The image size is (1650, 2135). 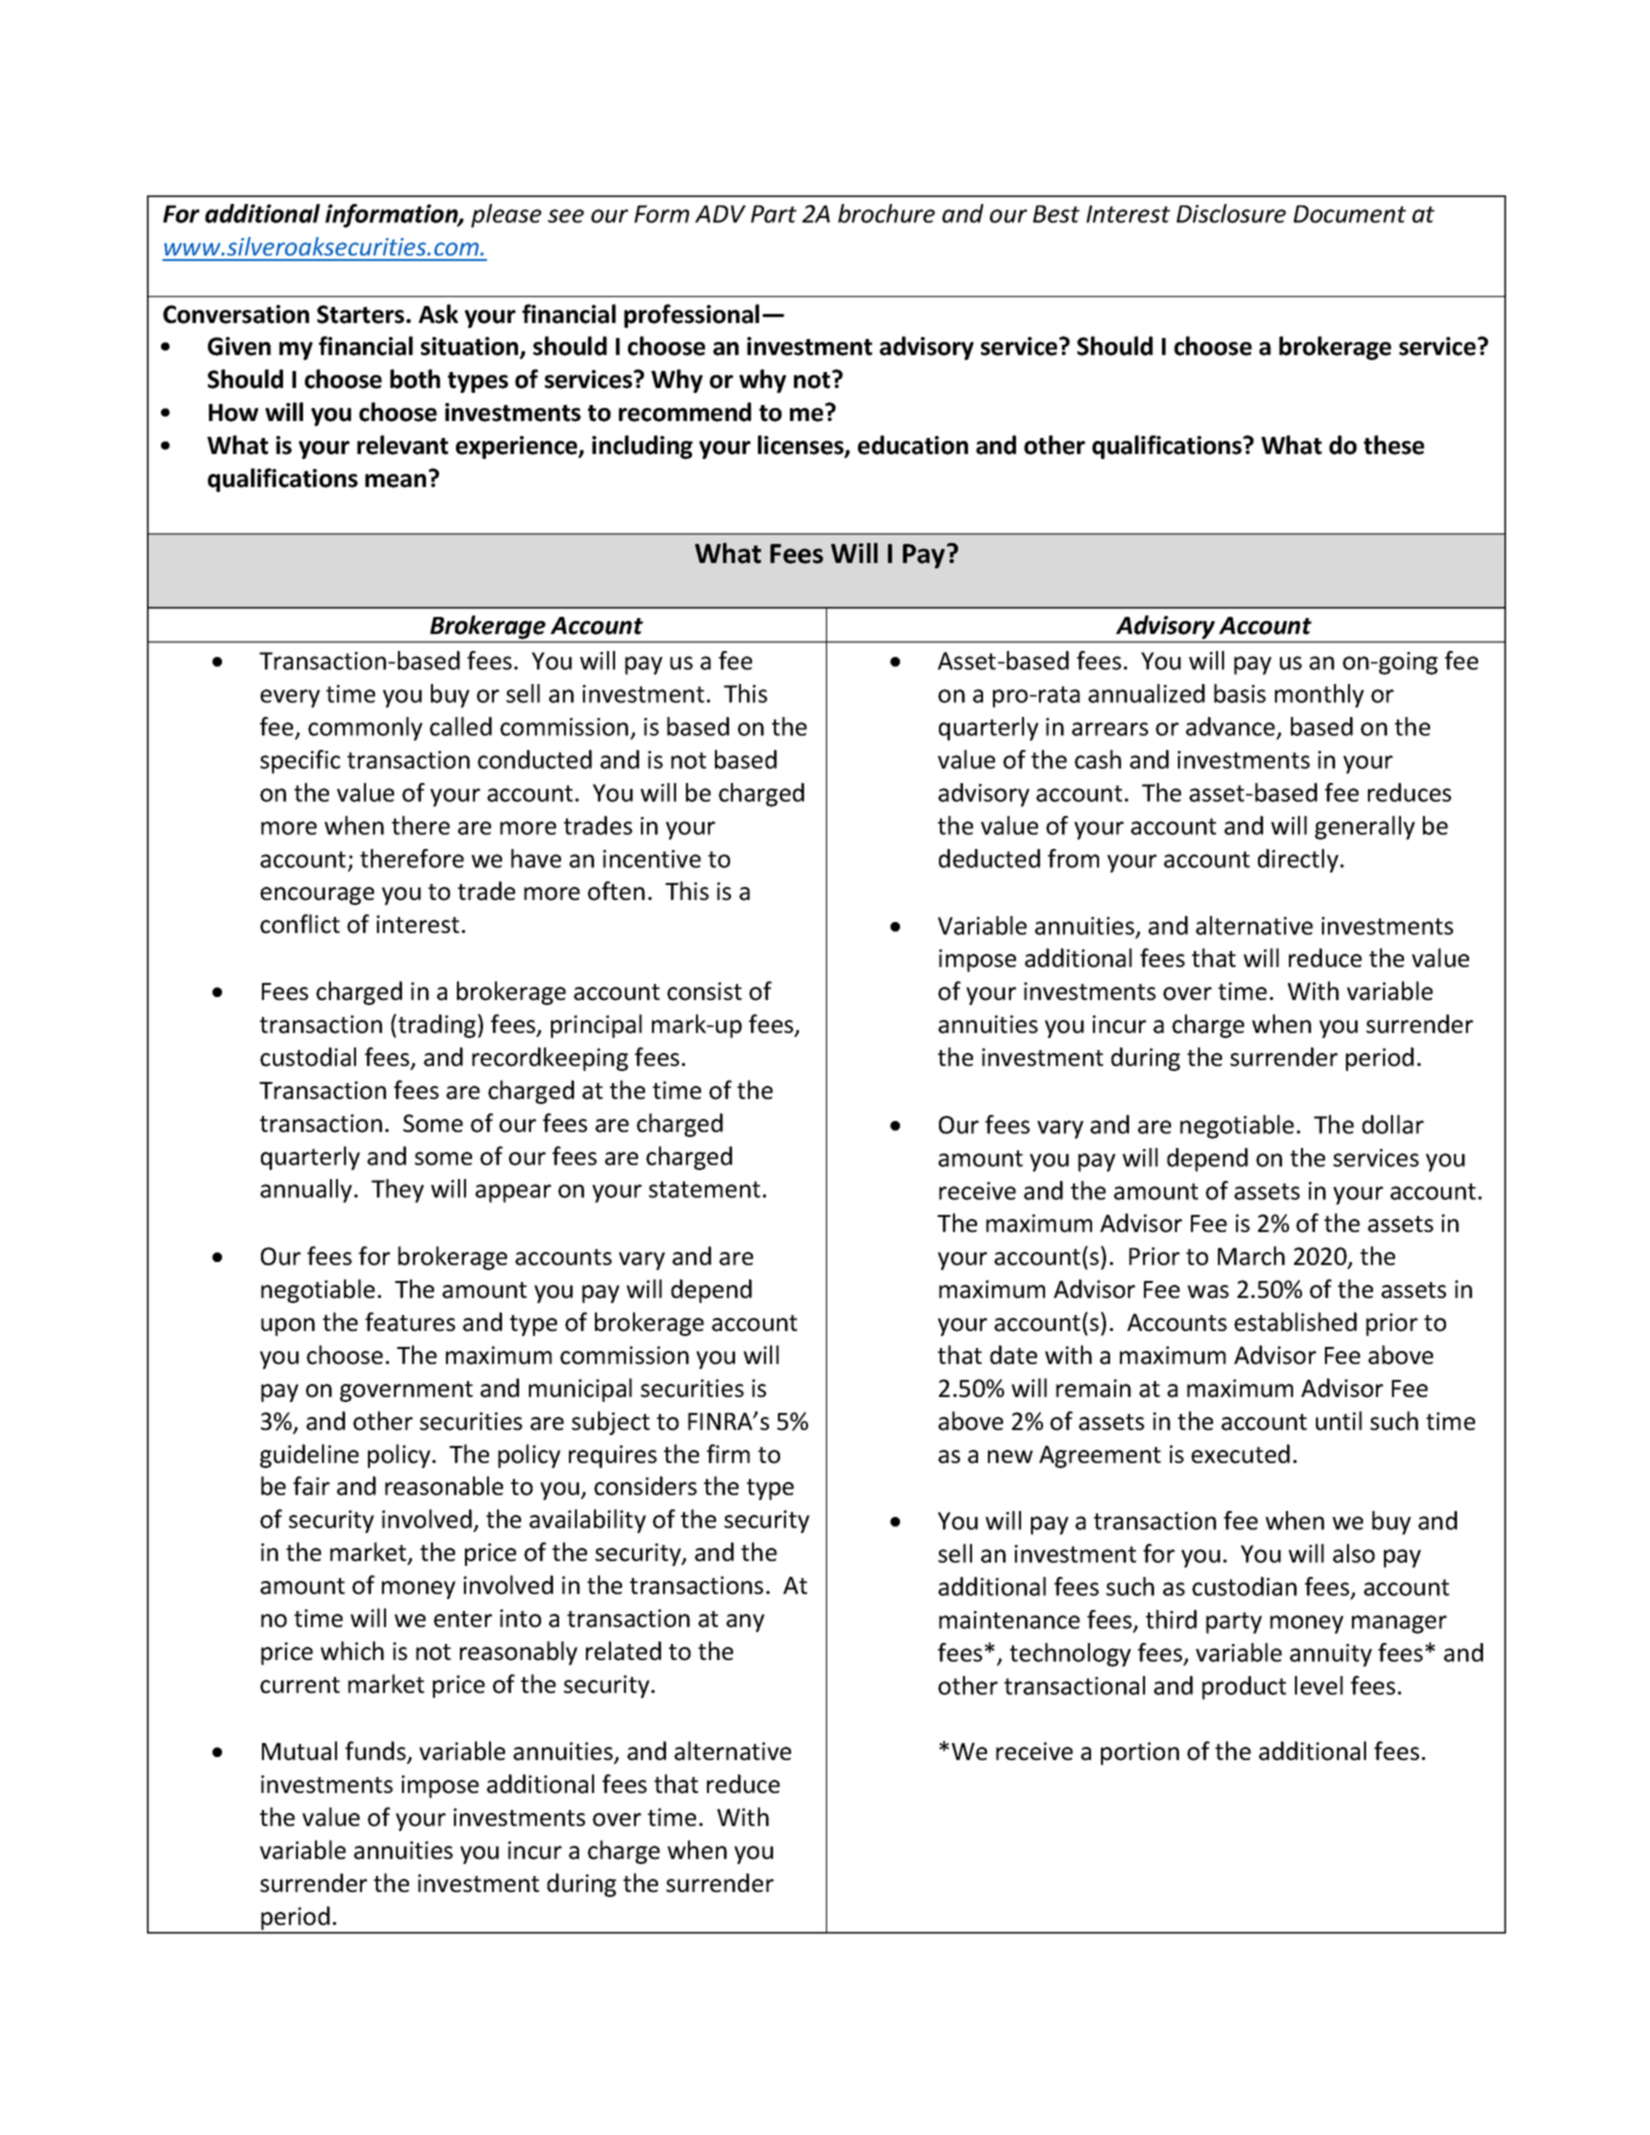 I want to click on Starters, so click(x=362, y=314).
